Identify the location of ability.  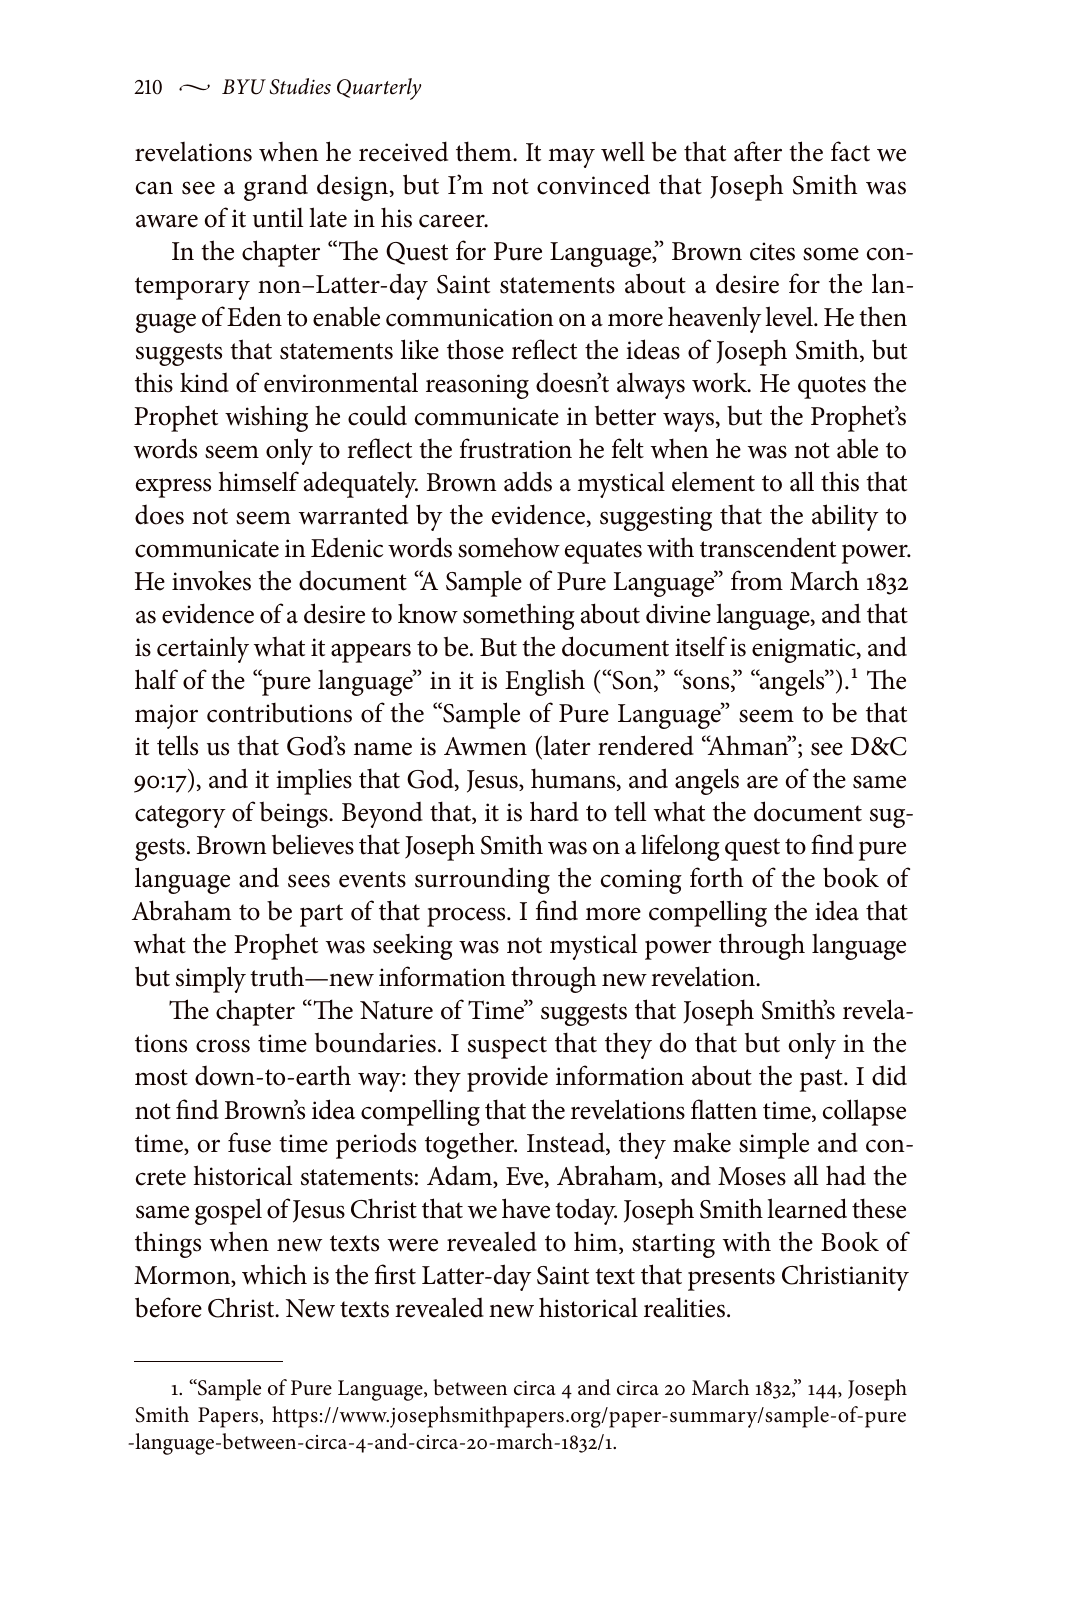
(845, 517).
